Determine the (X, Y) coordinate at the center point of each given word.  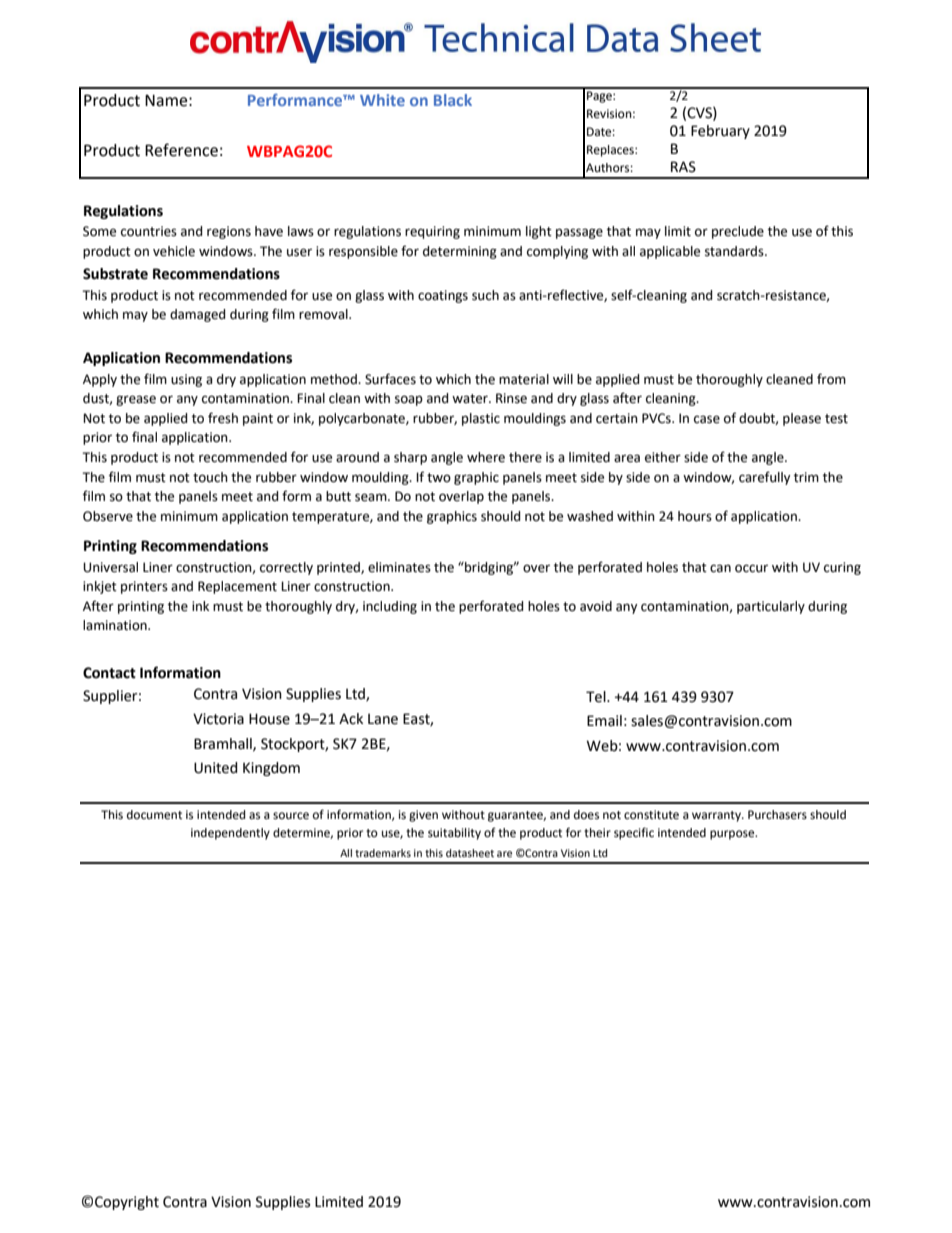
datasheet (470, 853)
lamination (116, 625)
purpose (733, 835)
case (707, 419)
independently (230, 834)
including (390, 607)
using (186, 380)
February (720, 132)
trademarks (383, 853)
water (471, 399)
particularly (771, 607)
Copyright (127, 1203)
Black (453, 100)
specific (634, 833)
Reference (181, 150)
